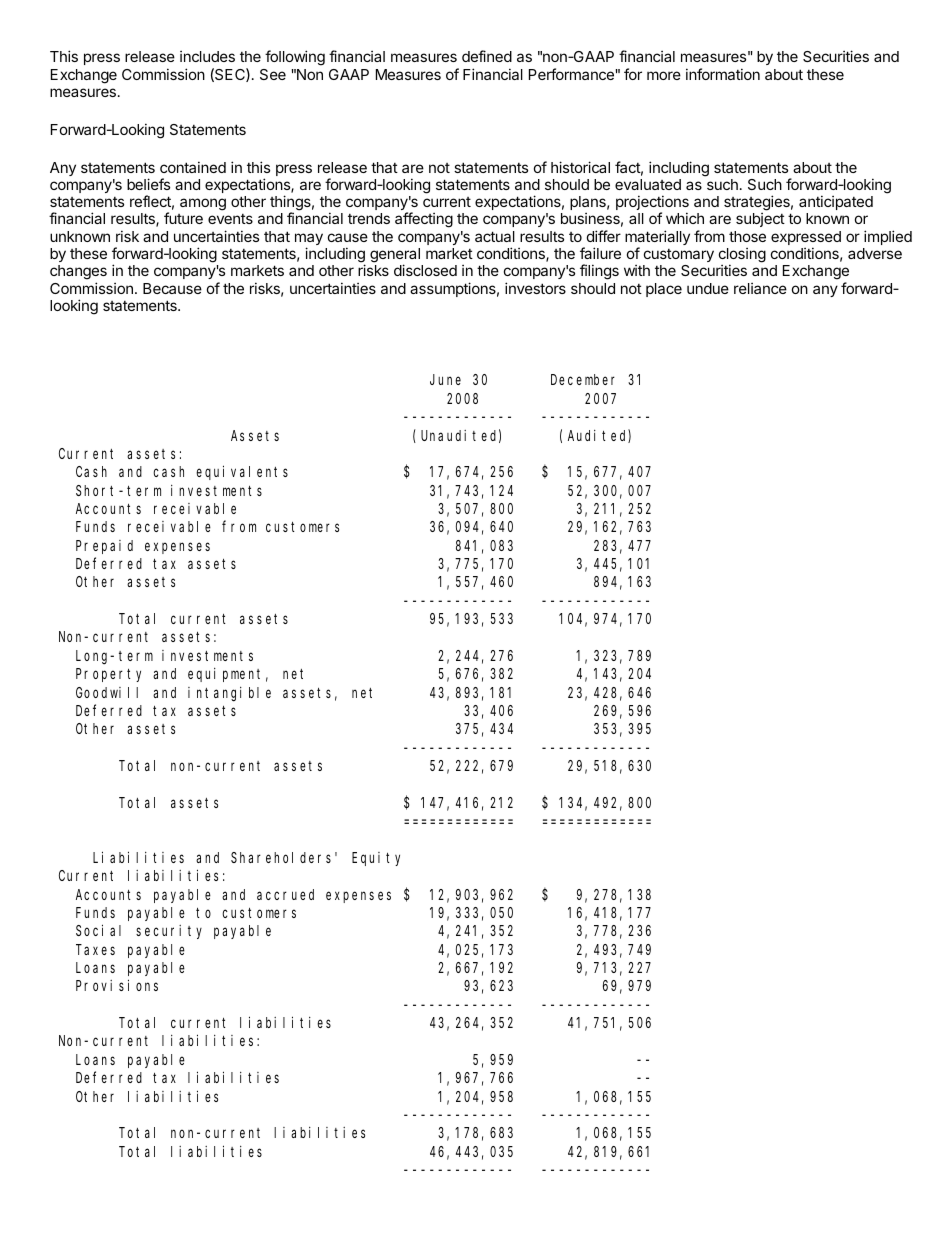 The height and width of the document is (1233, 952). I want to click on intangible, so click(229, 694).
